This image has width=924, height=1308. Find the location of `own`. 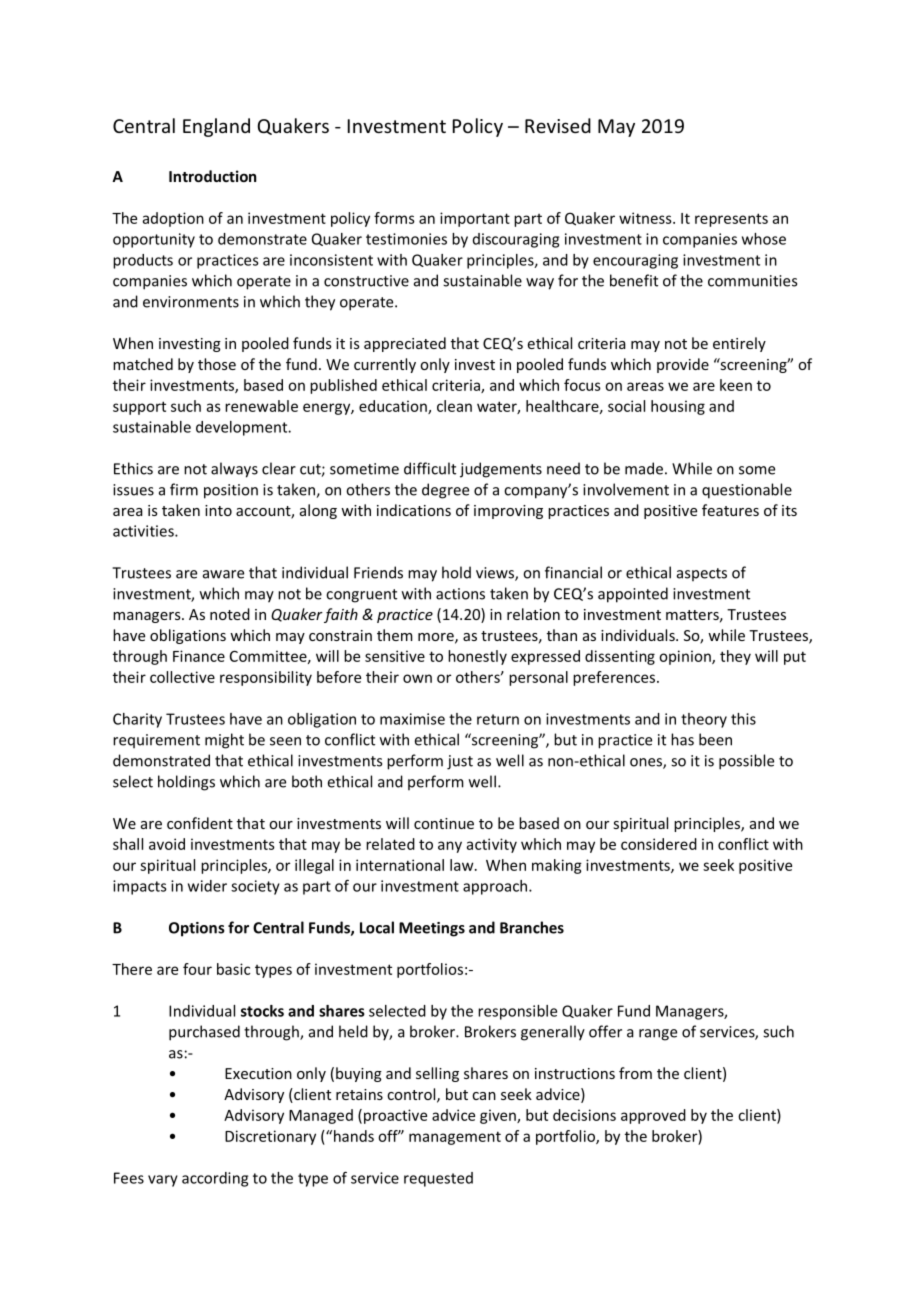

own is located at coordinates (417, 678).
